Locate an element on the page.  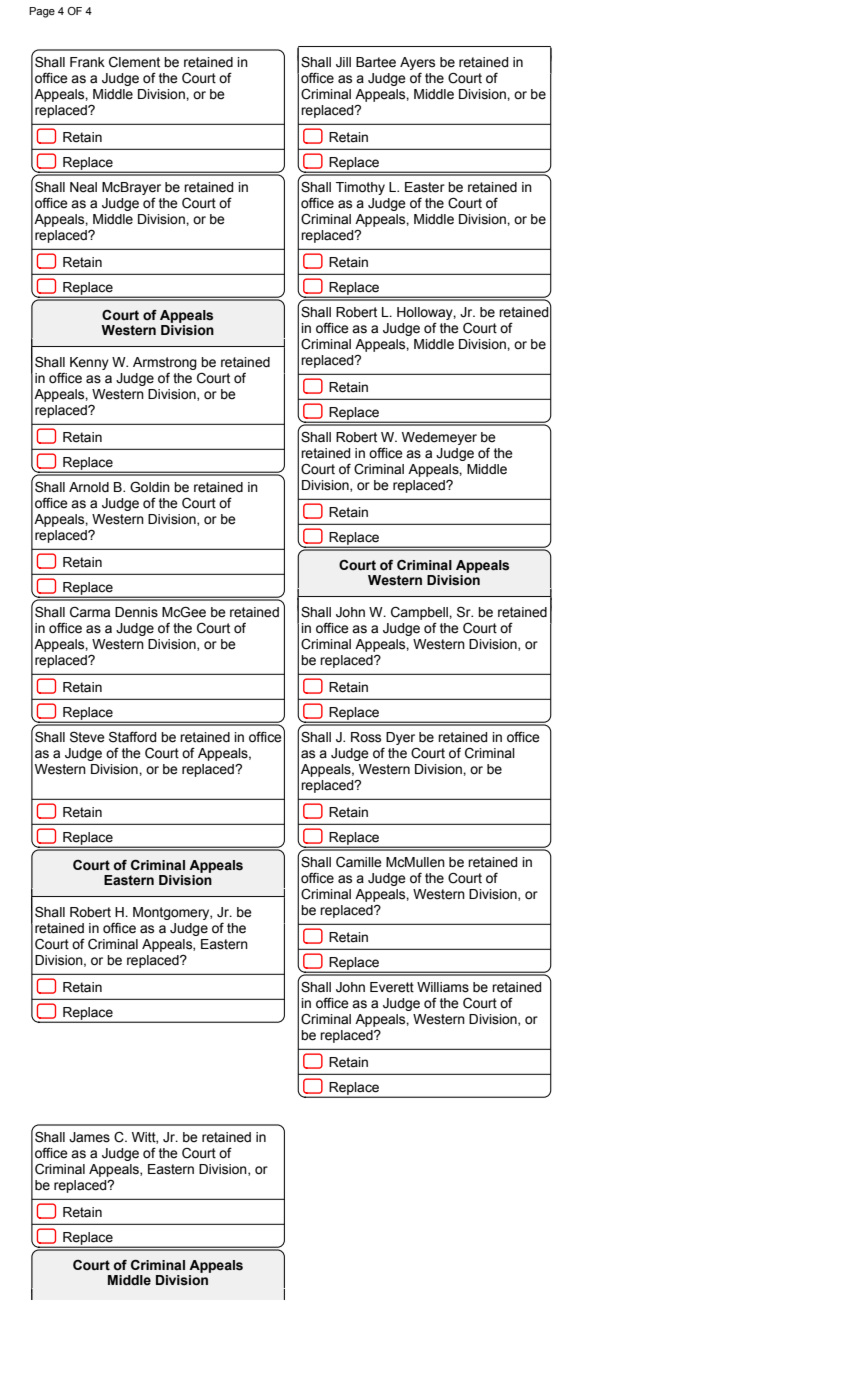
Jill is located at coordinates (343, 62).
